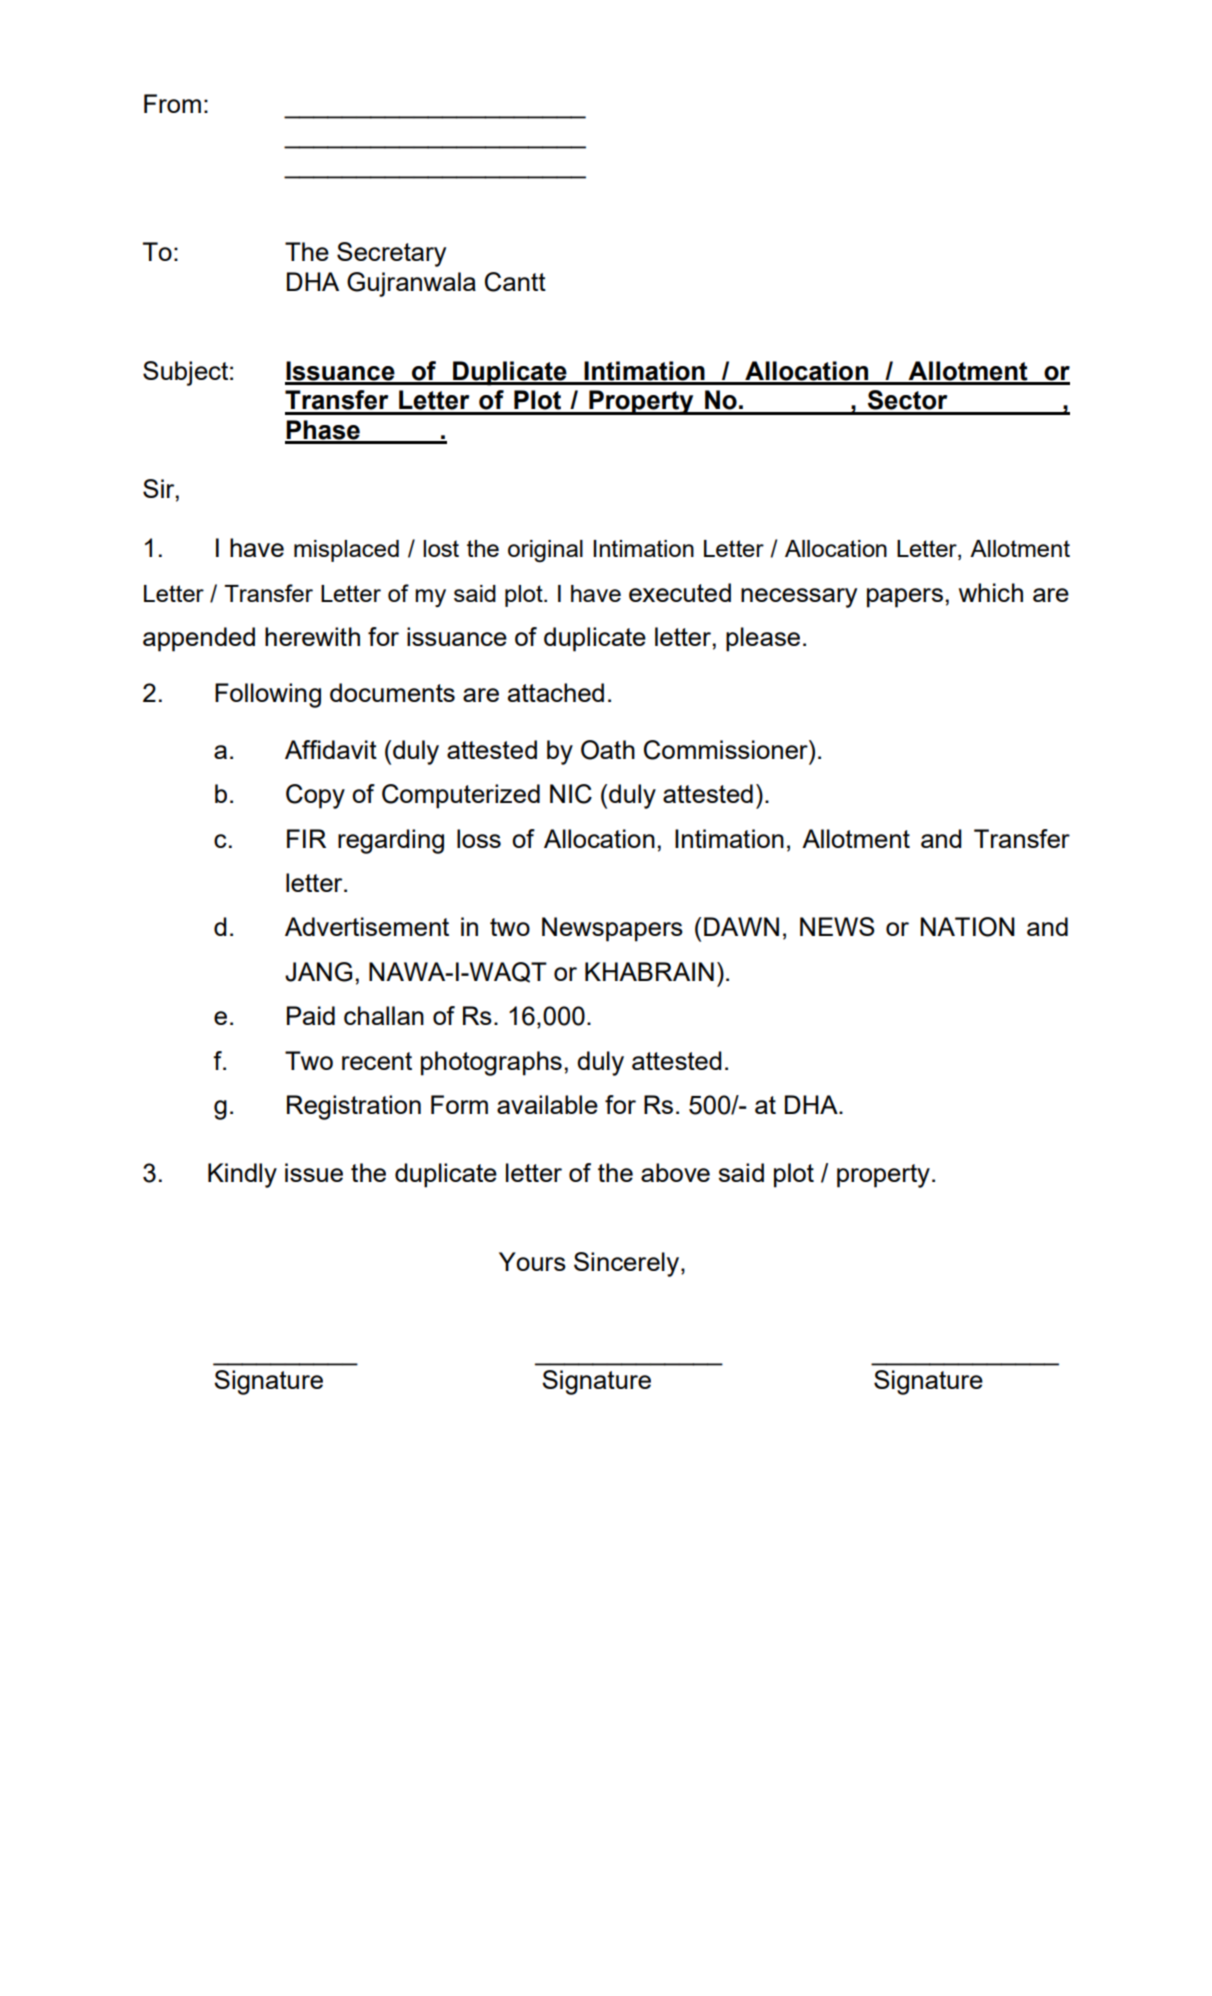  What do you see at coordinates (391, 254) in the screenshot?
I see `Secretary` at bounding box center [391, 254].
